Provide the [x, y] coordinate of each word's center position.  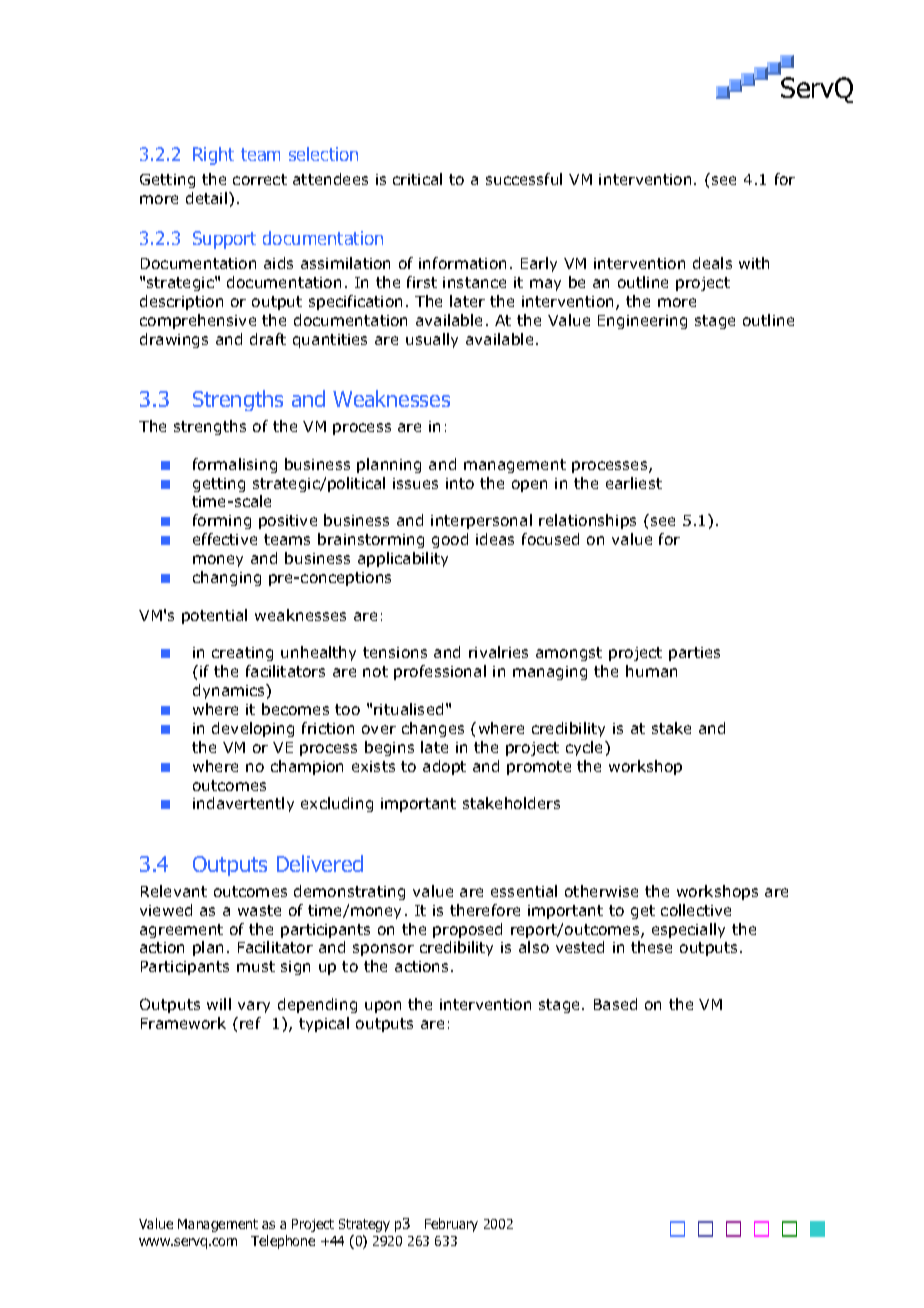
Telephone [283, 1242]
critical [417, 179]
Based [615, 1004]
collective [696, 910]
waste [259, 910]
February [451, 1225]
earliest [634, 483]
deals [712, 263]
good [450, 540]
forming [222, 521]
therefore [485, 910]
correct [260, 179]
